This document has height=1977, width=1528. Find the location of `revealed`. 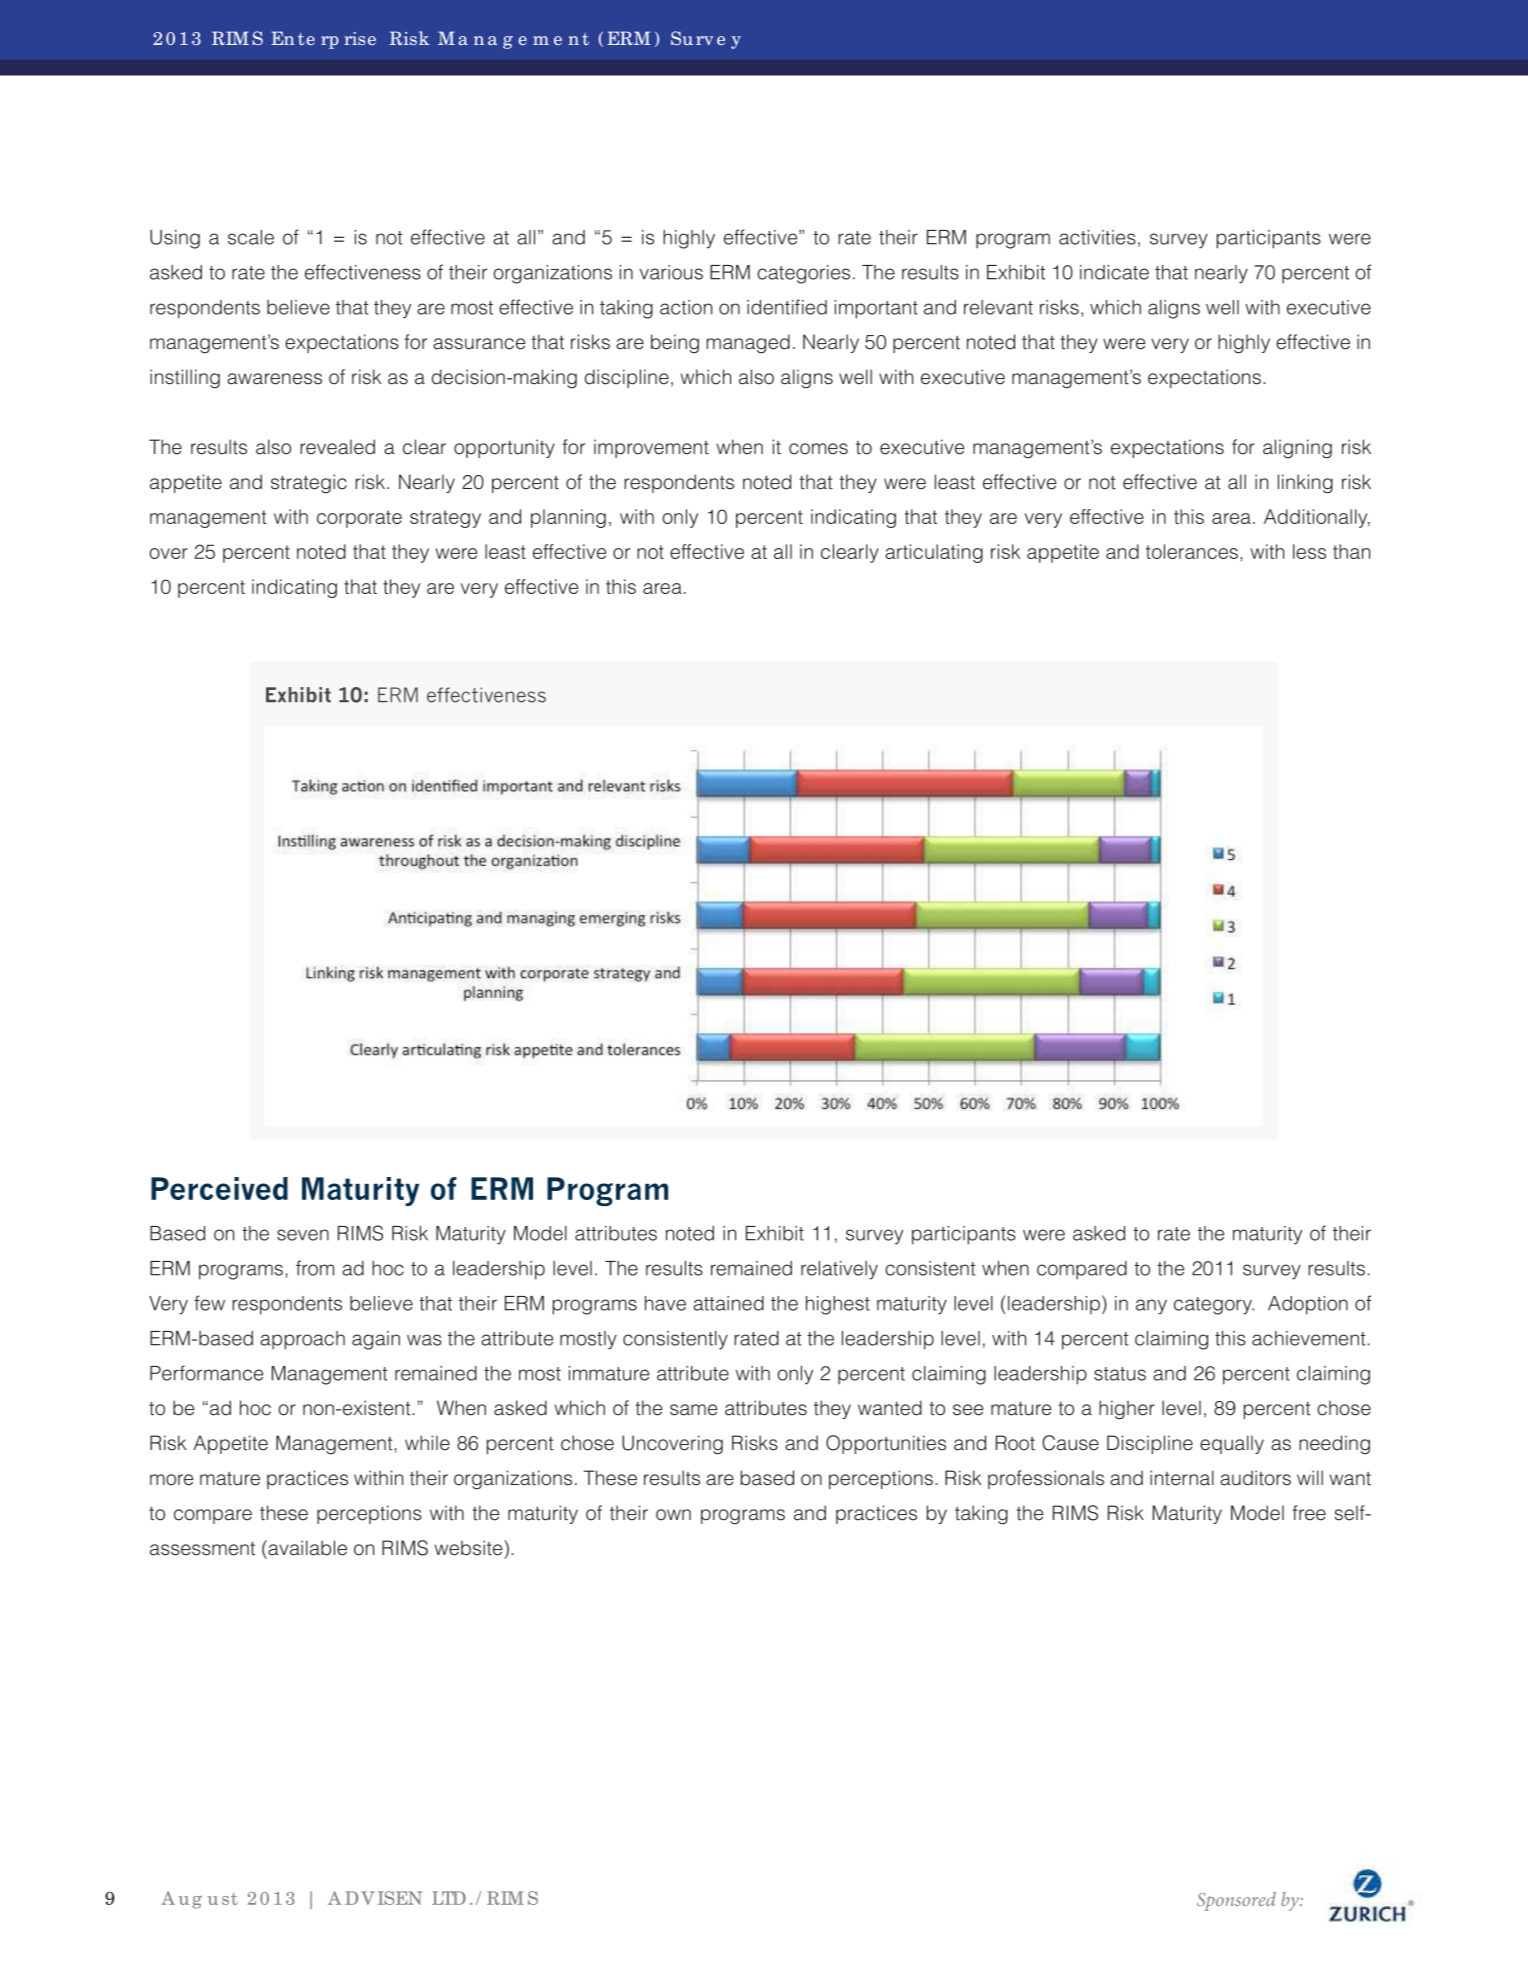

revealed is located at coordinates (337, 447).
